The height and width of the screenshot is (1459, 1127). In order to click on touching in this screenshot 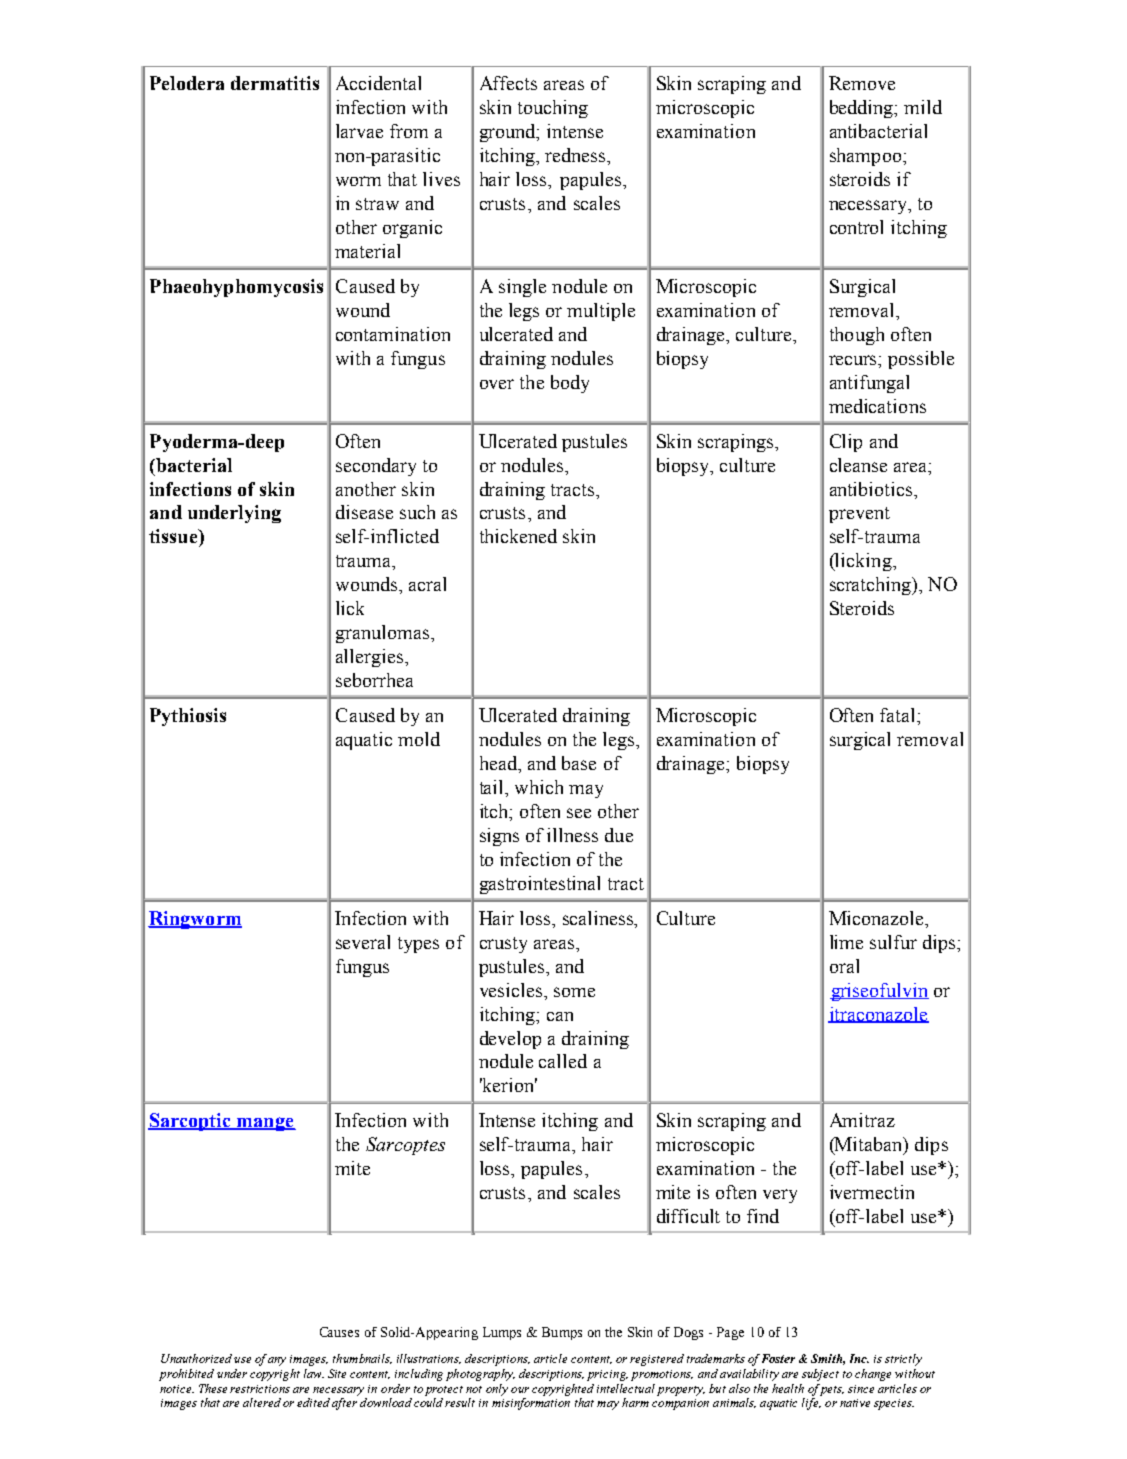, I will do `click(553, 109)`.
